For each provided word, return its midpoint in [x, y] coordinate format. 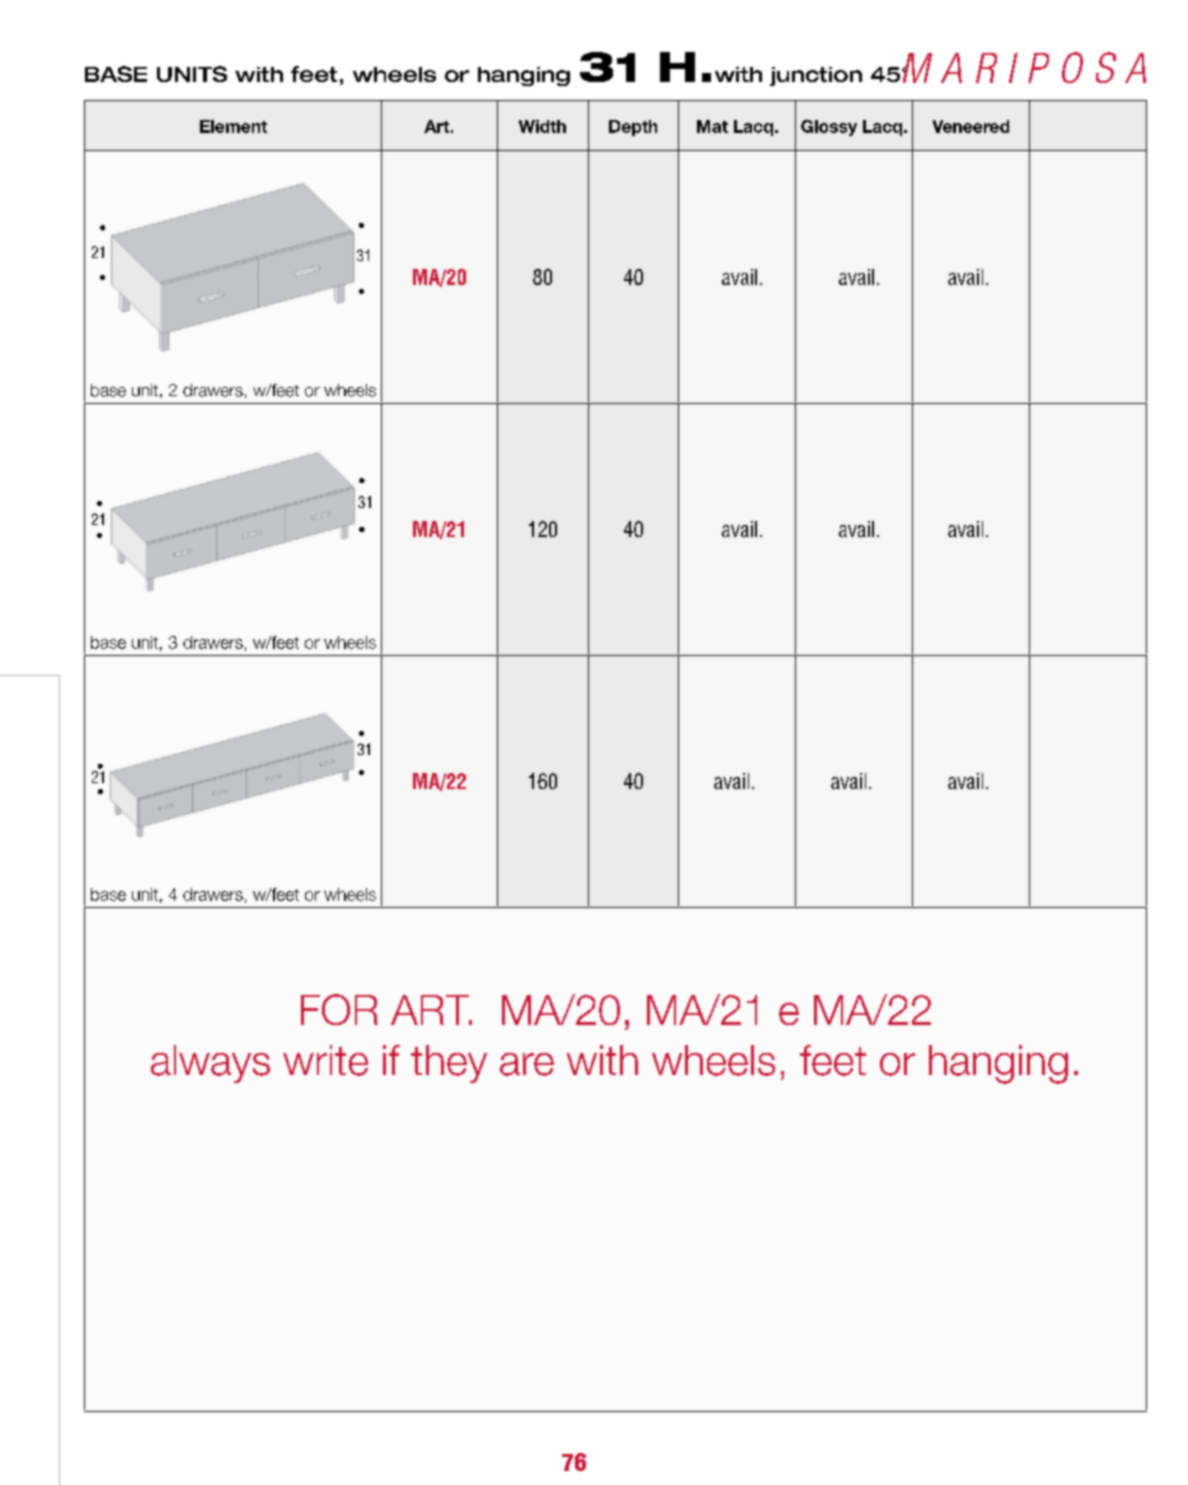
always [210, 1064]
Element [233, 126]
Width [542, 126]
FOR [339, 1009]
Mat [712, 126]
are [527, 1064]
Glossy [829, 128]
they [449, 1064]
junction [816, 76]
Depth [633, 128]
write [325, 1060]
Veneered [971, 126]
